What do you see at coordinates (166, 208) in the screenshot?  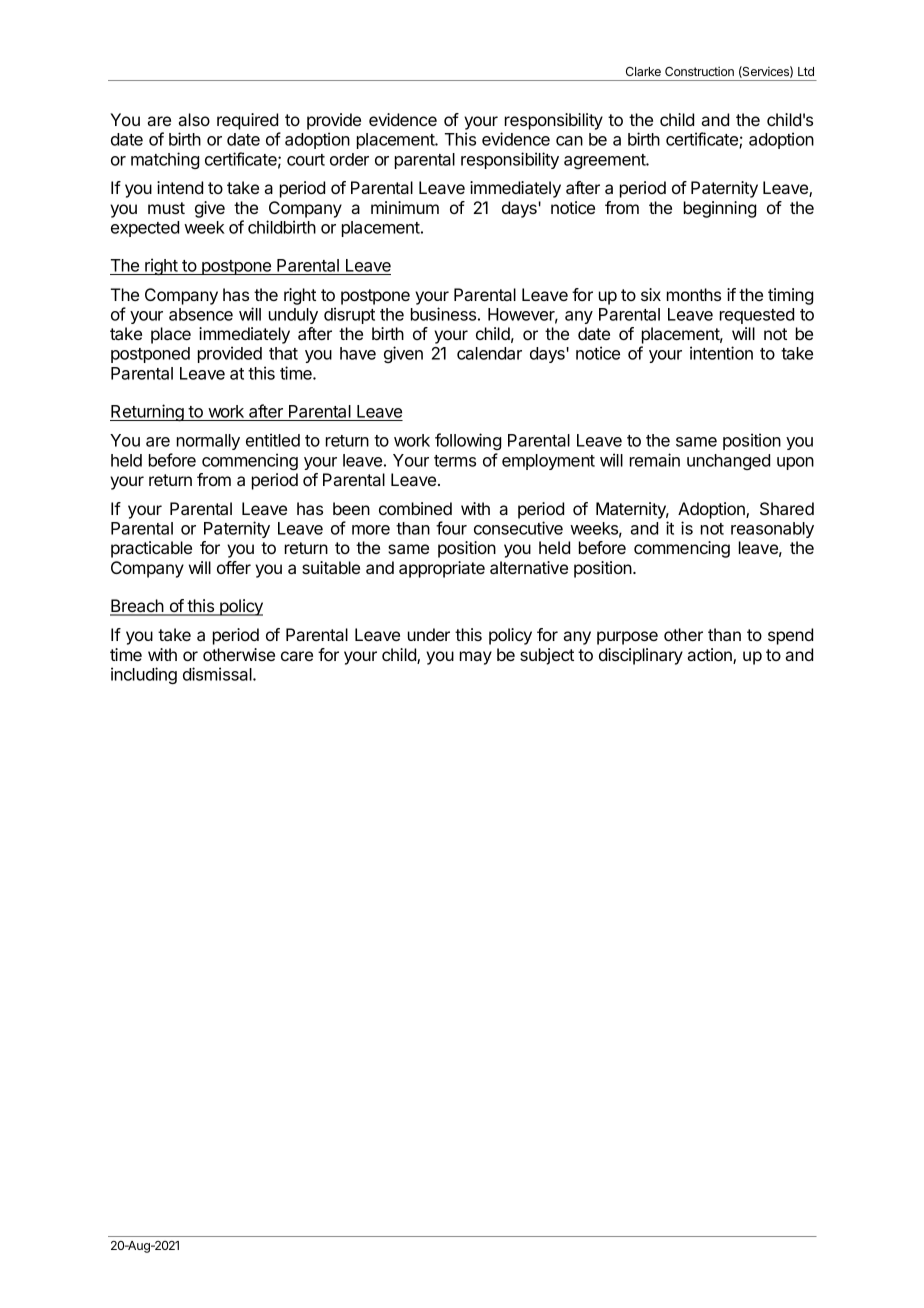 I see `must` at bounding box center [166, 208].
